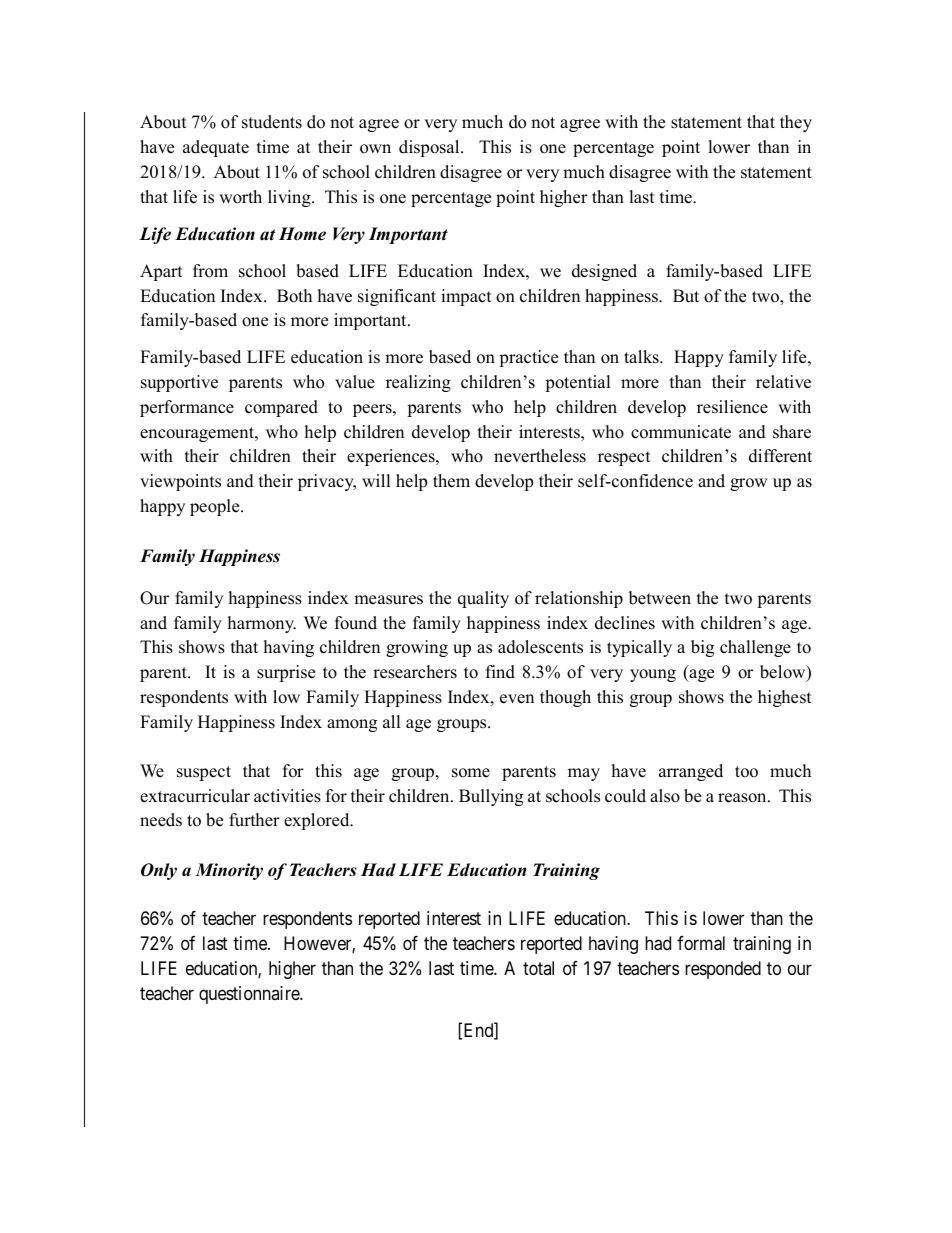 This screenshot has width=952, height=1233. Describe the element at coordinates (785, 698) in the screenshot. I see `highest` at that location.
